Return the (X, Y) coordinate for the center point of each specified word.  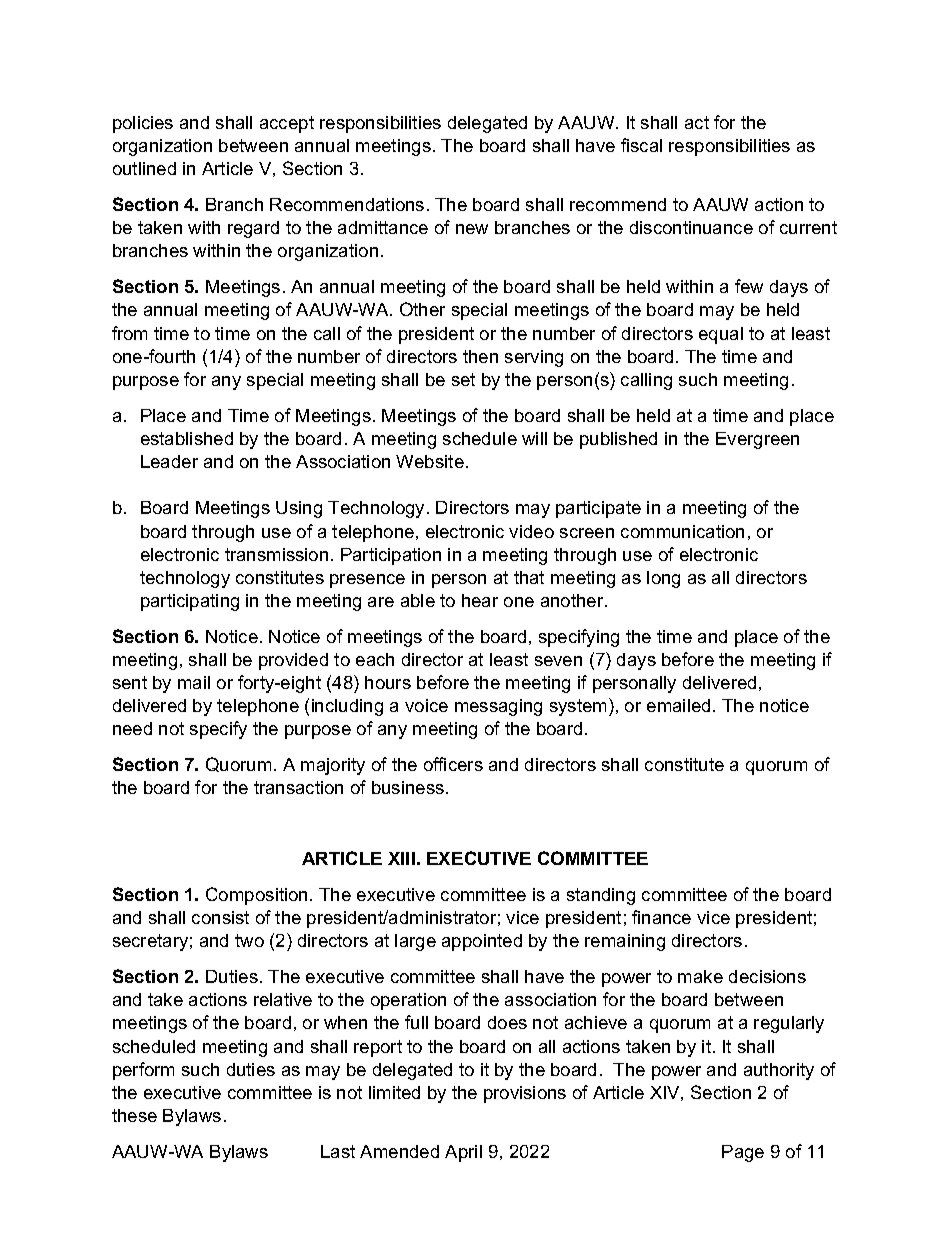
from (129, 333)
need (132, 728)
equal (721, 335)
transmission (276, 554)
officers (453, 764)
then (480, 356)
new (472, 229)
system (578, 707)
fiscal (641, 145)
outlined (144, 168)
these (134, 1115)
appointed (482, 942)
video (531, 531)
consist (220, 917)
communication (682, 531)
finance (661, 917)
